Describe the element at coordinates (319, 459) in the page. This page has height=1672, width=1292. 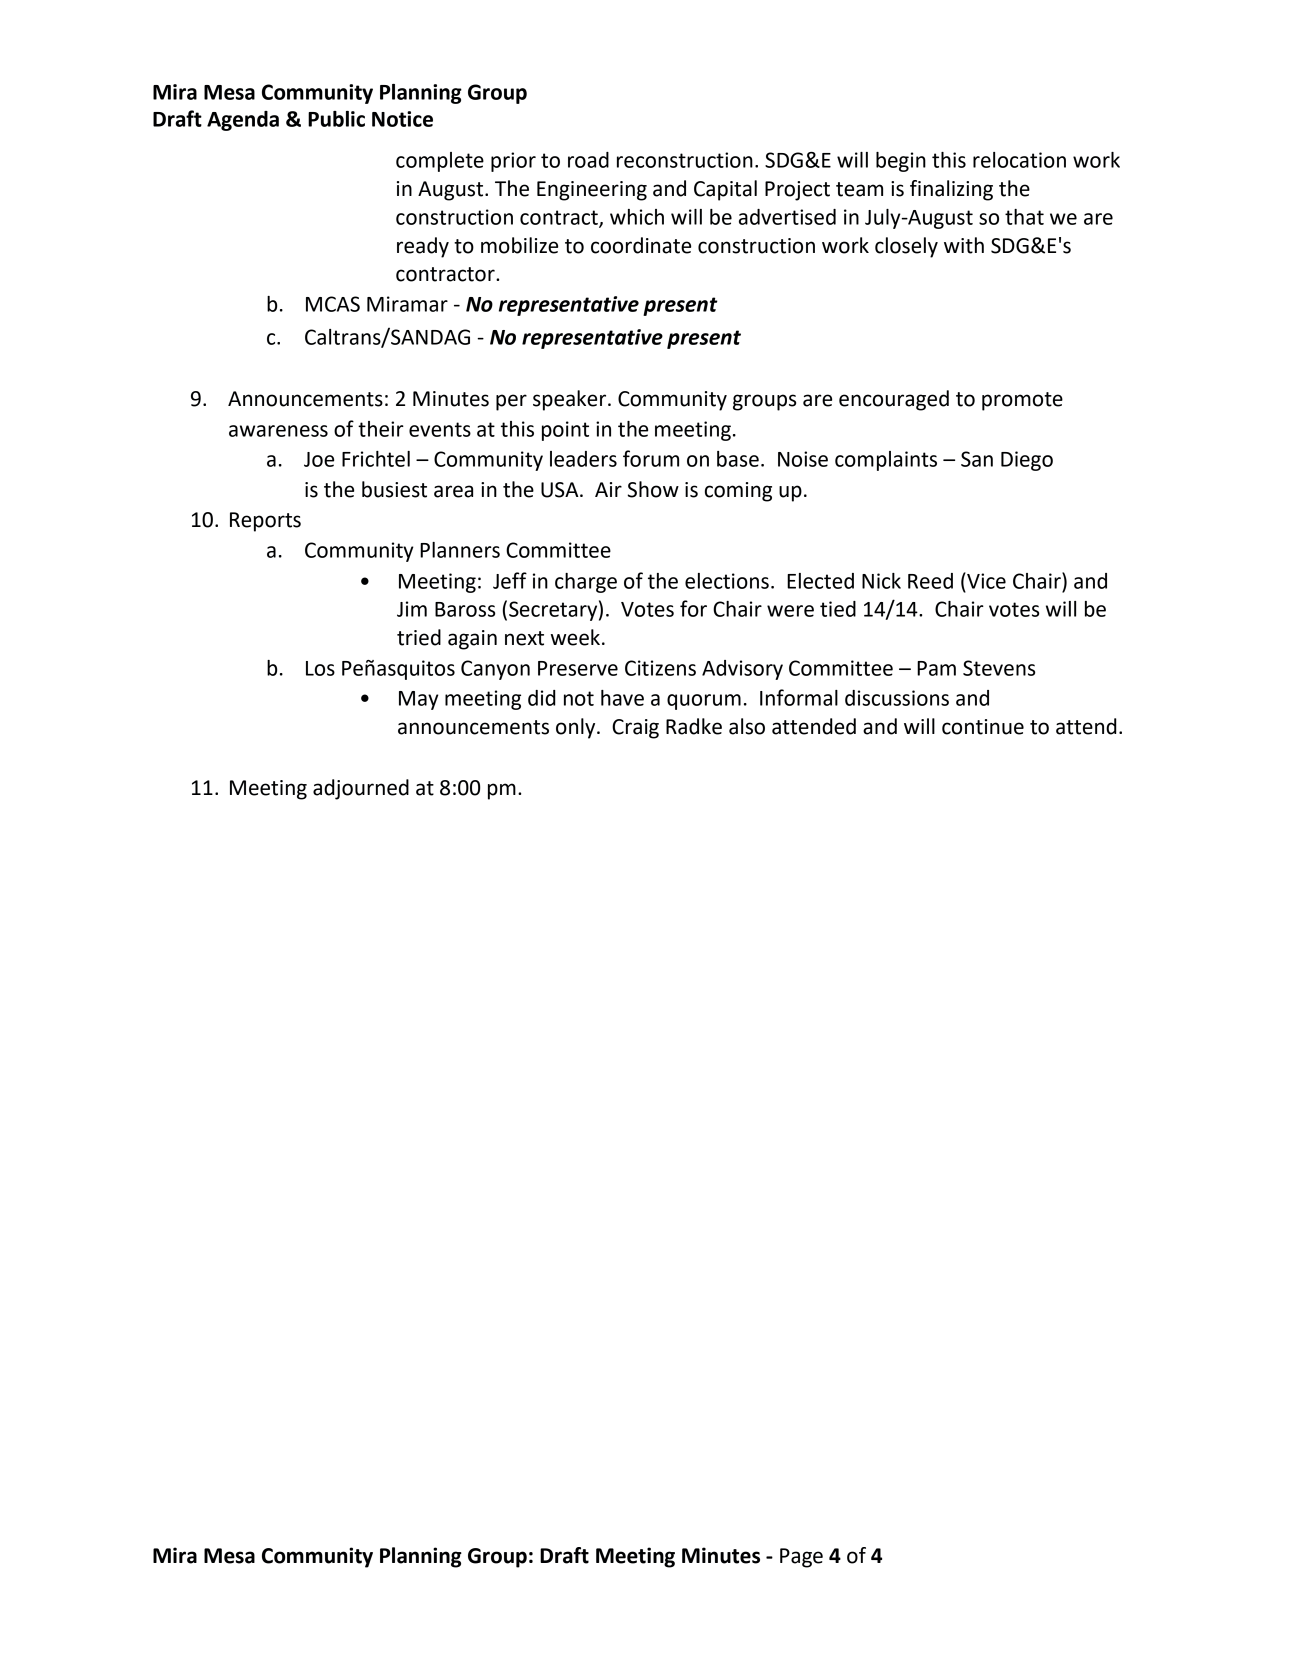
I see `Joe` at that location.
